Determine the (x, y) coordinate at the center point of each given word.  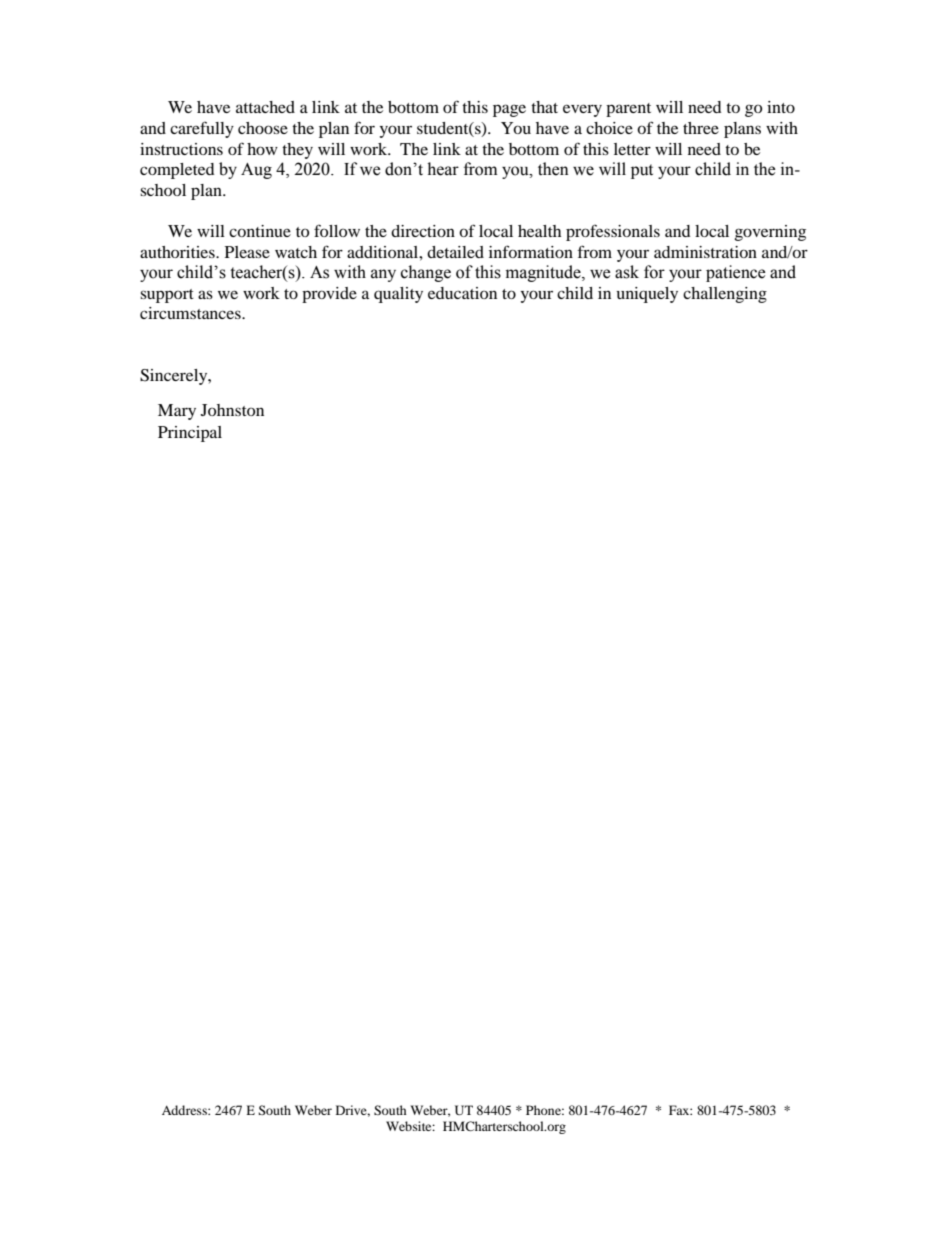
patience (735, 273)
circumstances (191, 313)
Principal (190, 434)
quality (398, 295)
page (509, 110)
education (462, 293)
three (701, 128)
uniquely (647, 295)
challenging (725, 295)
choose (263, 128)
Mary (177, 412)
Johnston (232, 410)
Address (185, 1110)
